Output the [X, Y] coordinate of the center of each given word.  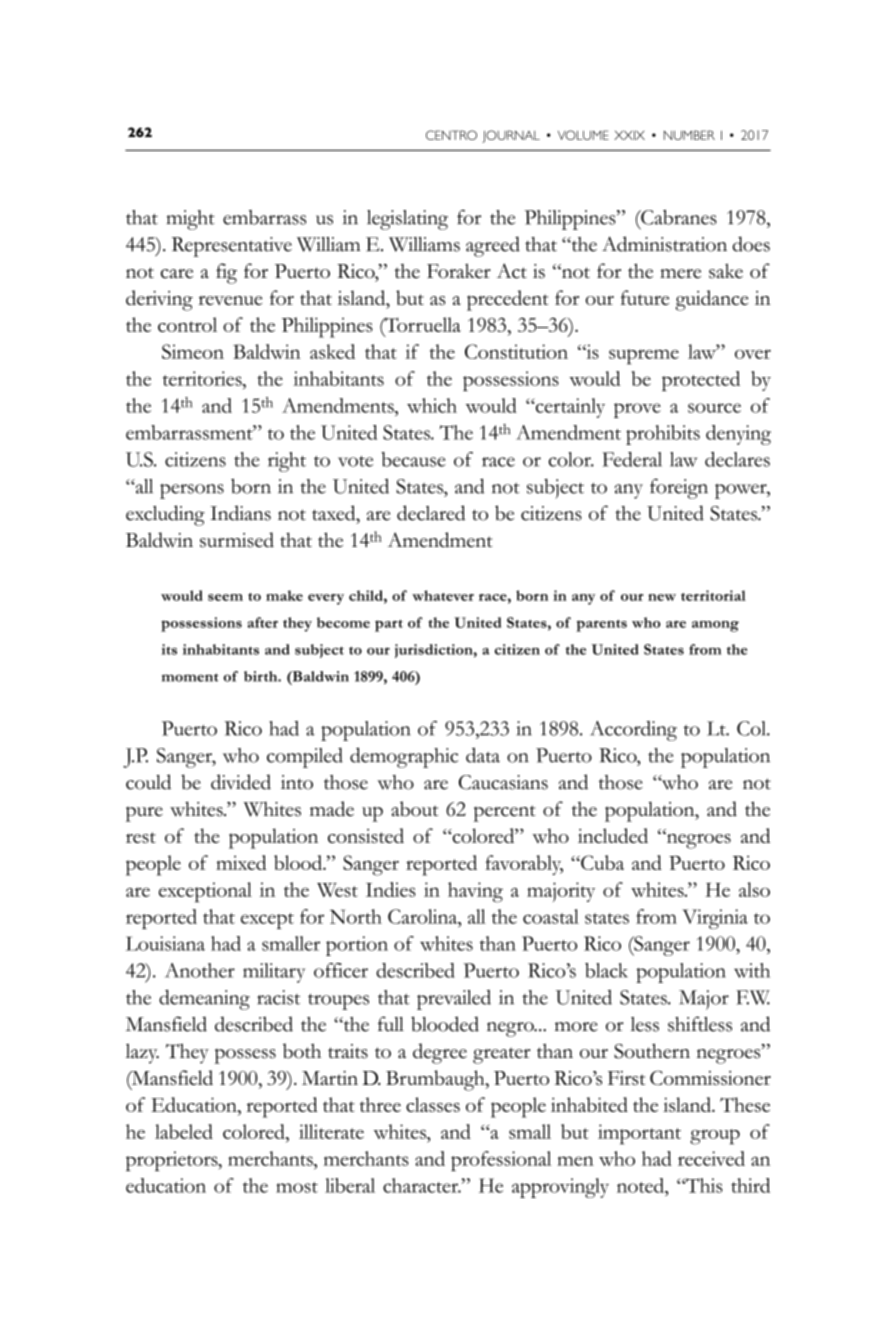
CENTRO [451, 135]
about [414, 809]
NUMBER [689, 135]
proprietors [173, 1161]
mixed [241, 862]
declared [431, 513]
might [190, 220]
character [422, 1185]
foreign [679, 489]
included [613, 835]
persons [192, 491]
